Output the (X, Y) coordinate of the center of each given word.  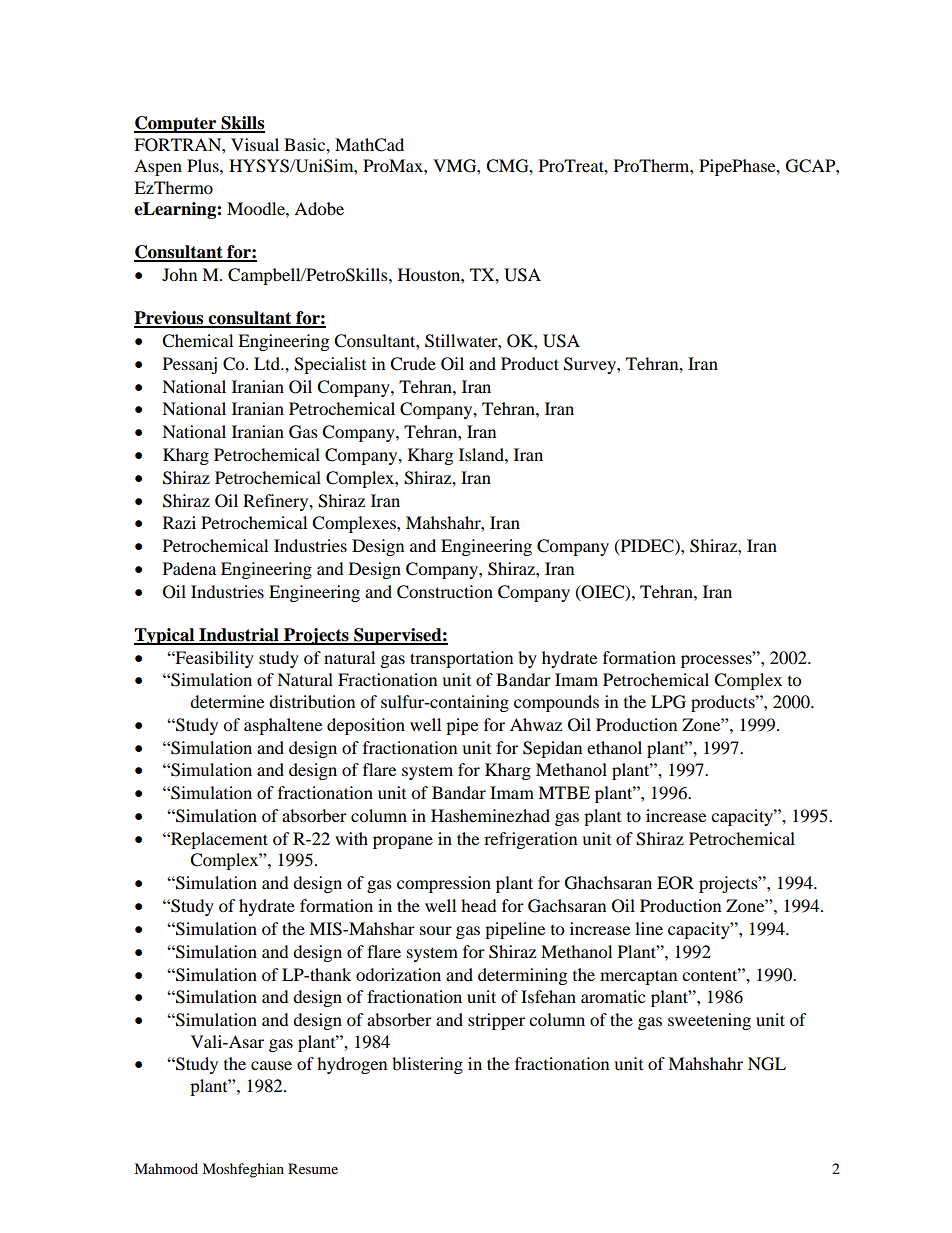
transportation (461, 659)
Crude (413, 364)
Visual (255, 144)
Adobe (319, 208)
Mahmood (166, 1168)
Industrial (239, 636)
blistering (427, 1065)
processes (717, 660)
